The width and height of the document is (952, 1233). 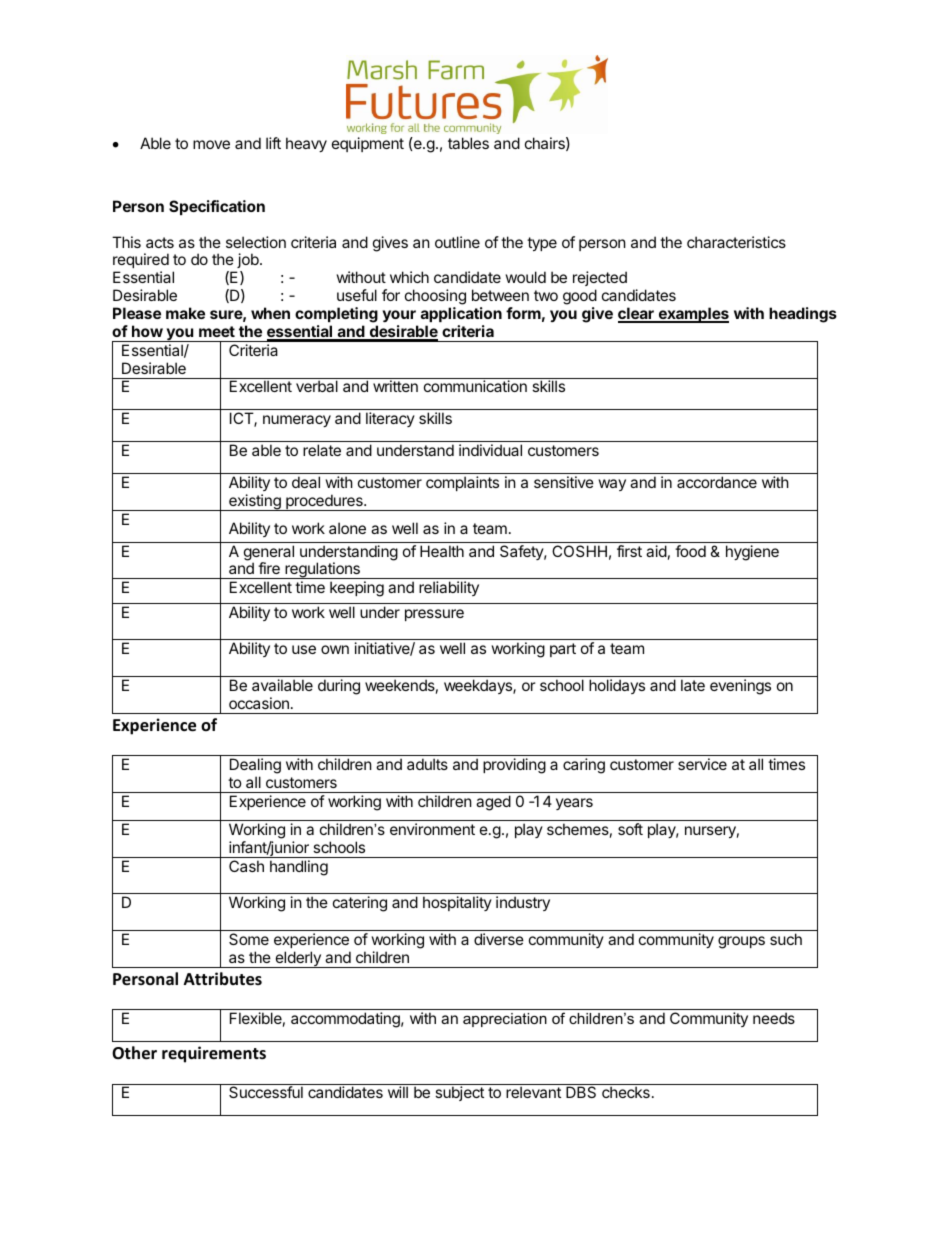 What do you see at coordinates (432, 829) in the document?
I see `environment` at bounding box center [432, 829].
